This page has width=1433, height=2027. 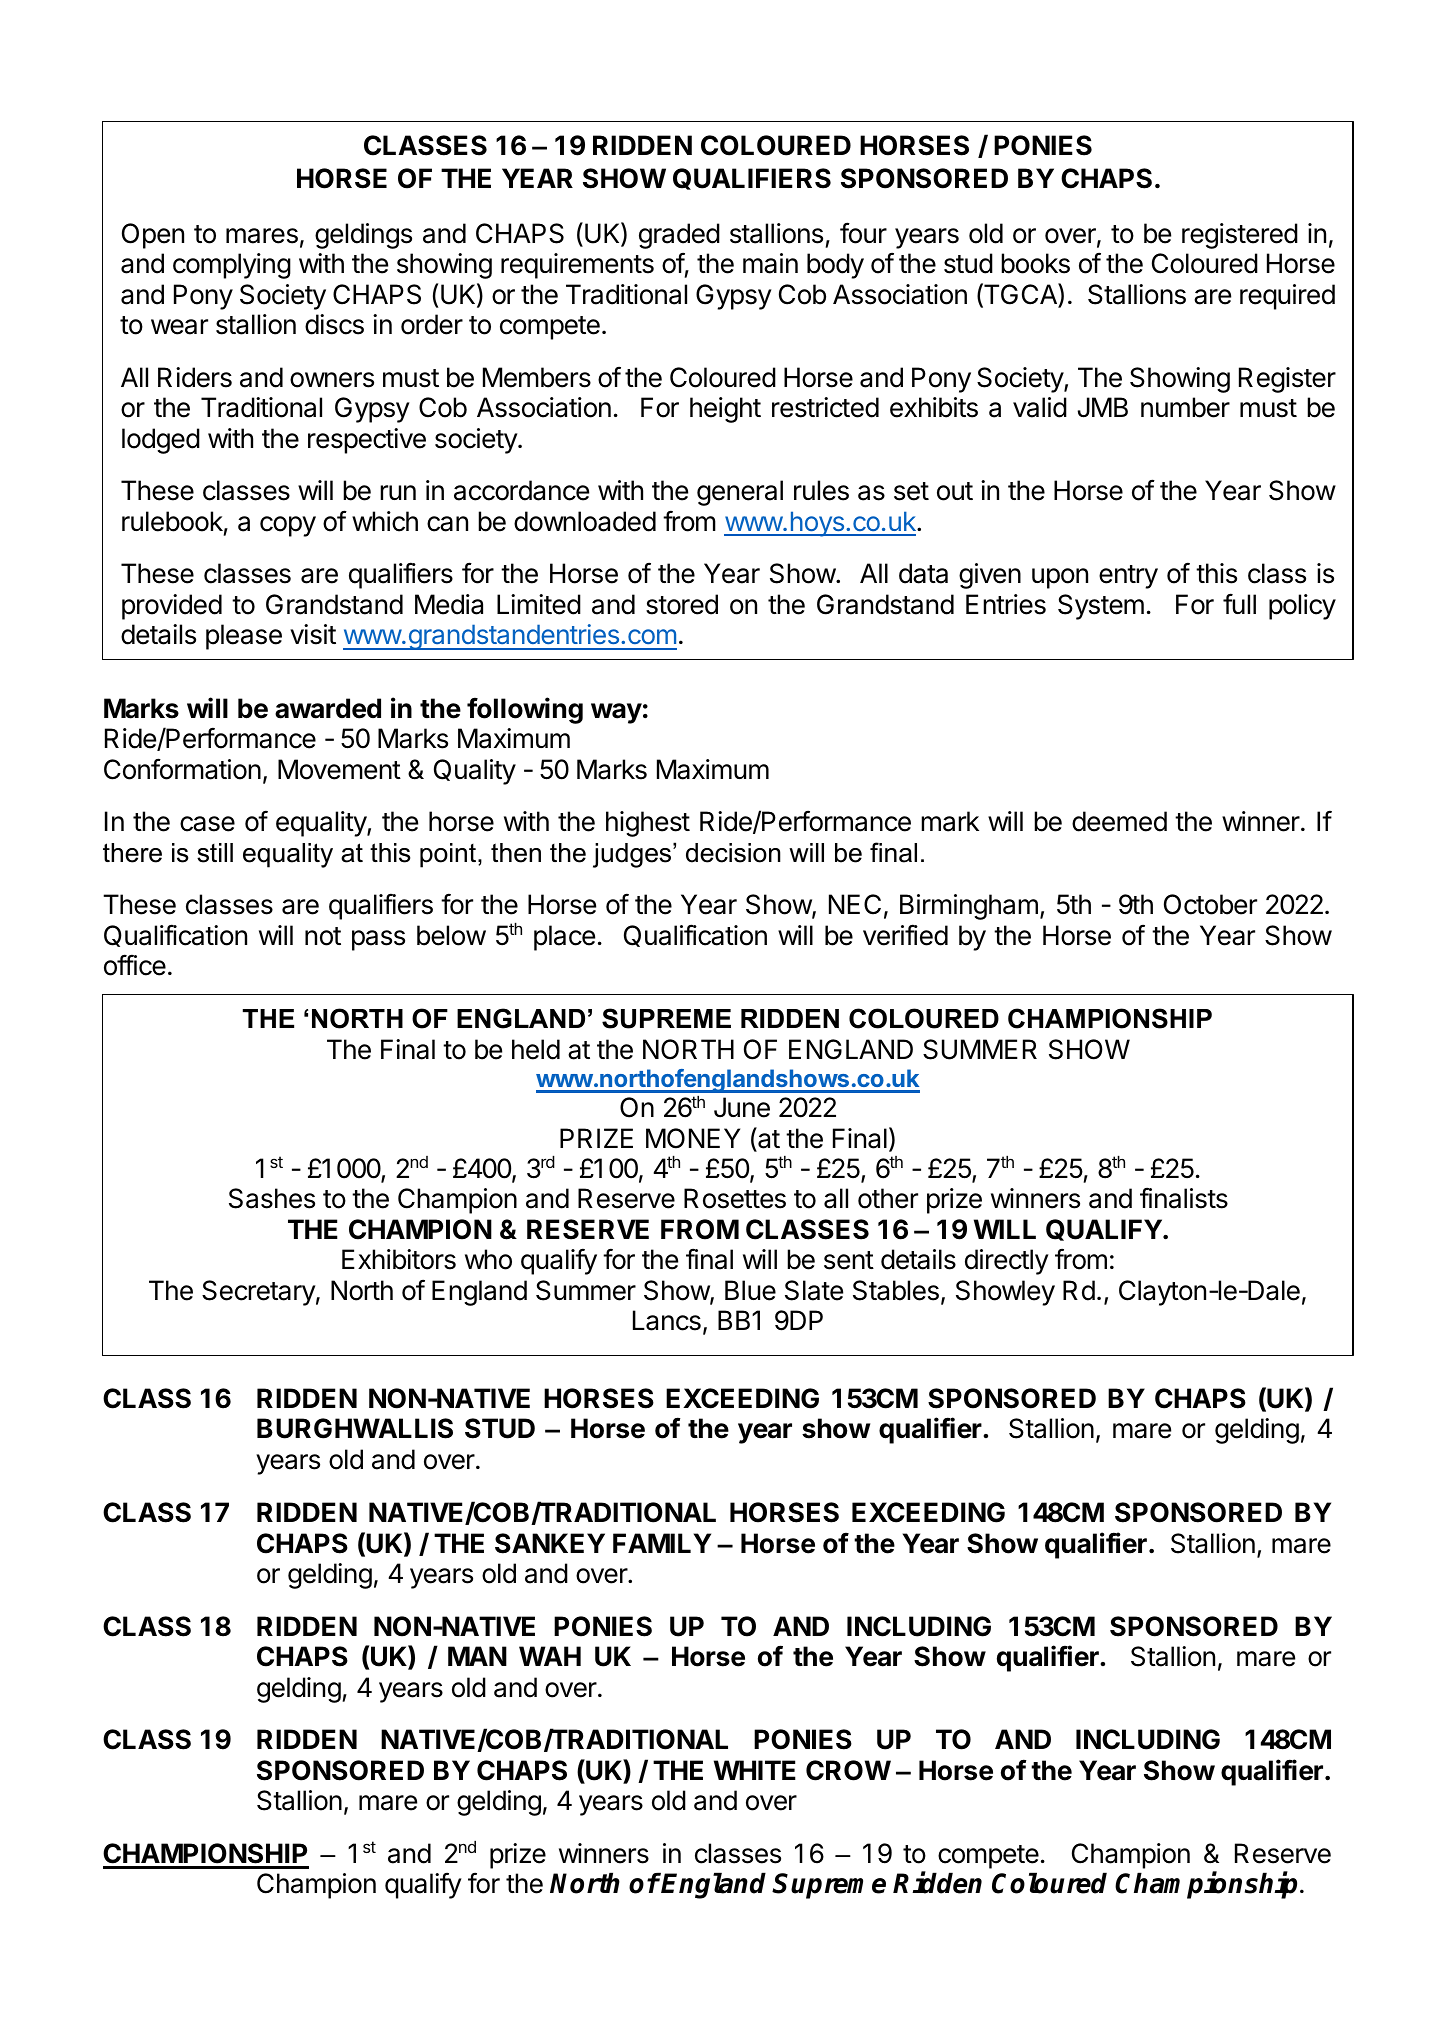 I want to click on WHITE, so click(x=755, y=1770).
